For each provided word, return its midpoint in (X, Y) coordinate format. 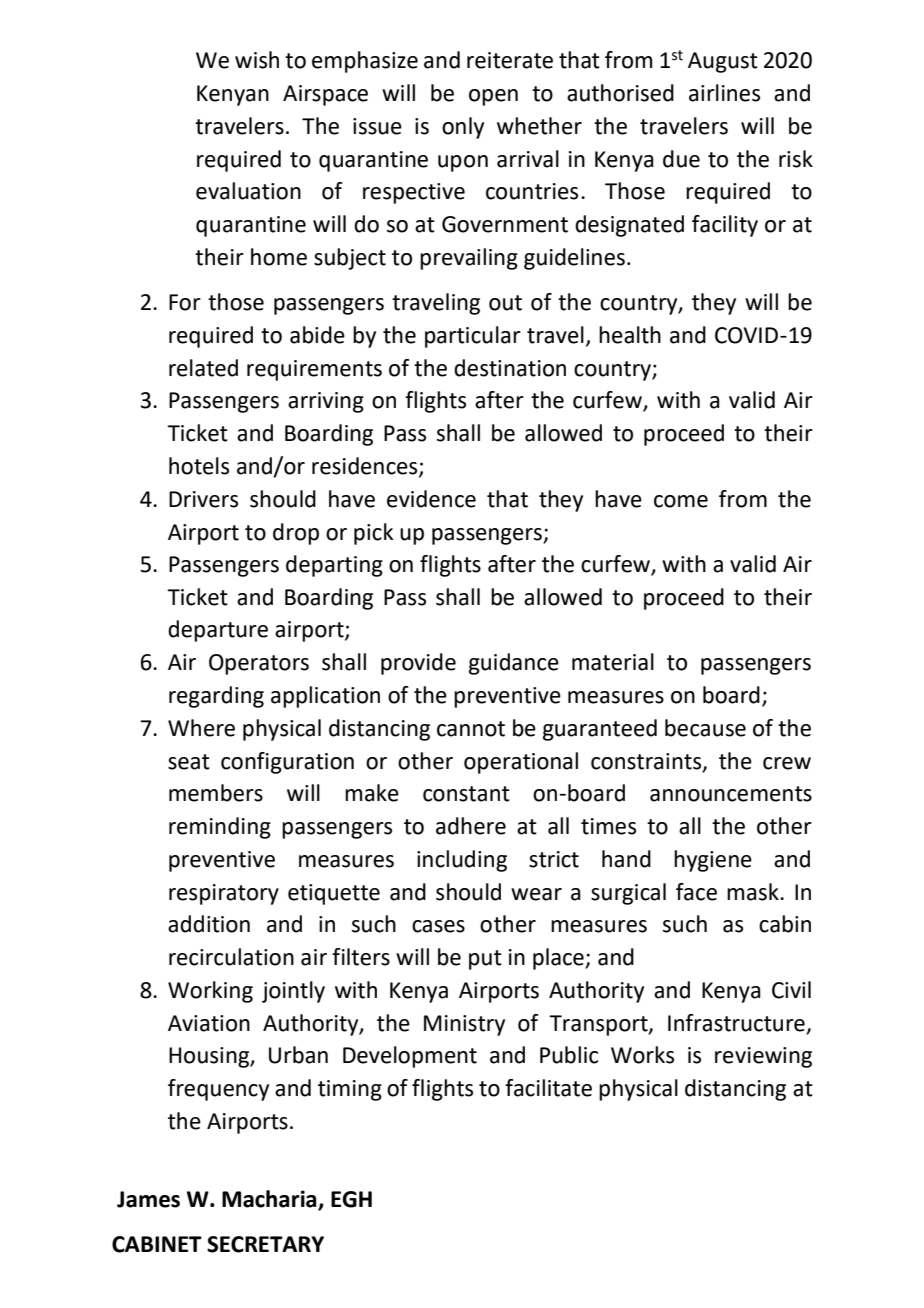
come (681, 501)
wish (257, 60)
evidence (431, 499)
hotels (199, 466)
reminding (220, 828)
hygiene (713, 861)
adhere (471, 826)
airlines (724, 93)
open (493, 97)
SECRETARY (265, 1244)
